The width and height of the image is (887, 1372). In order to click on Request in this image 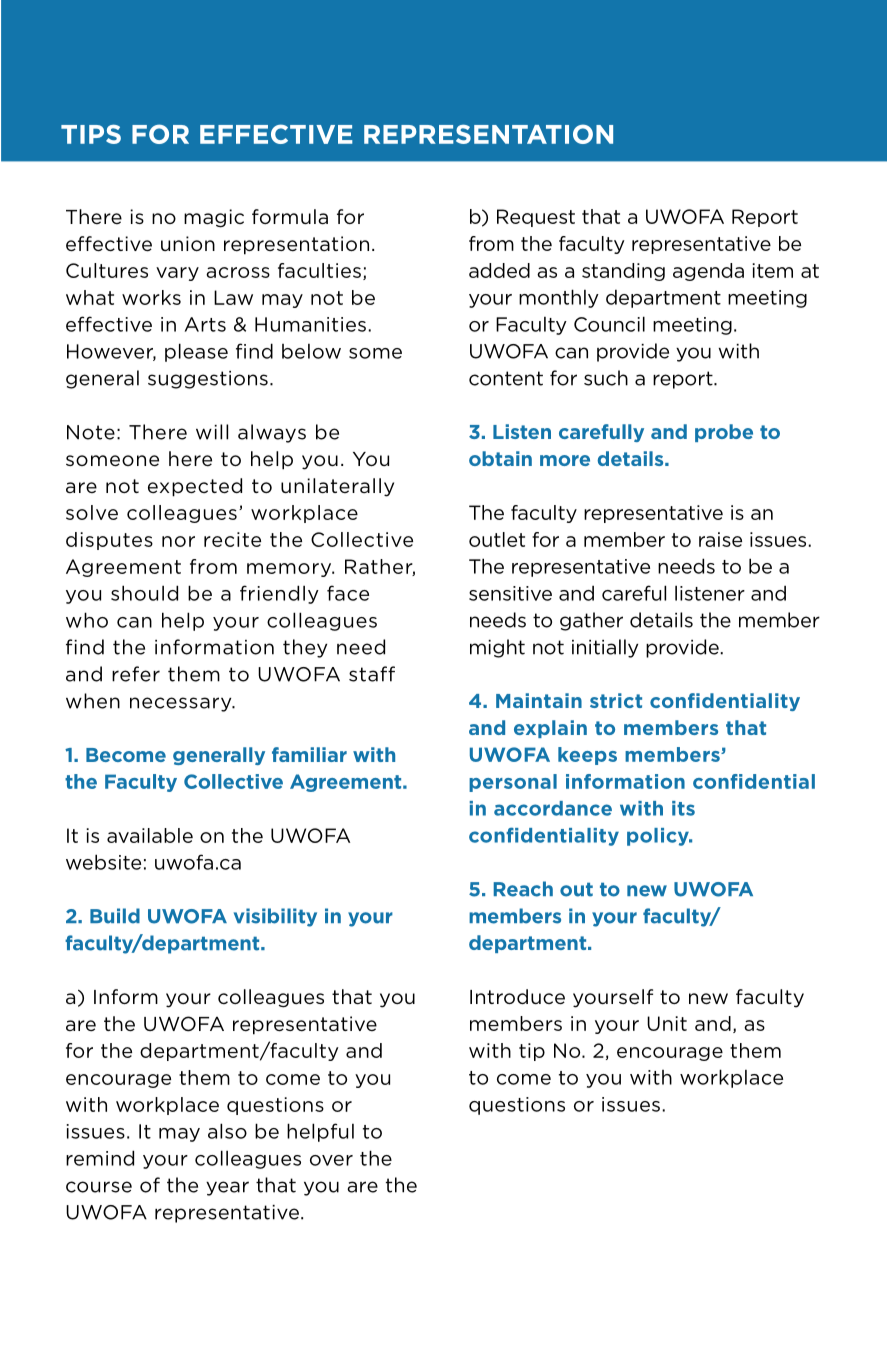, I will do `click(536, 218)`.
